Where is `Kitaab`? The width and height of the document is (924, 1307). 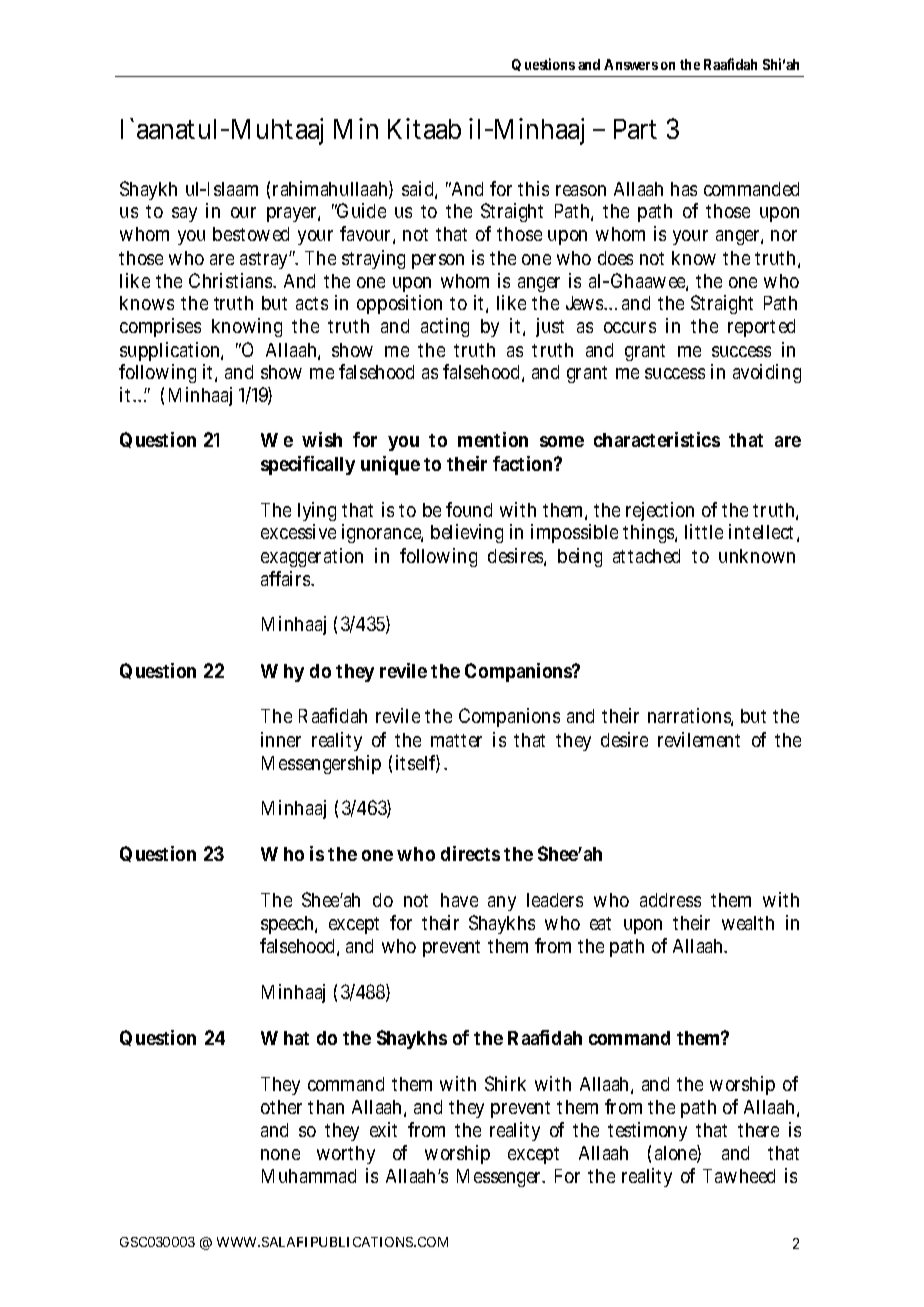 Kitaab is located at coordinates (424, 128).
